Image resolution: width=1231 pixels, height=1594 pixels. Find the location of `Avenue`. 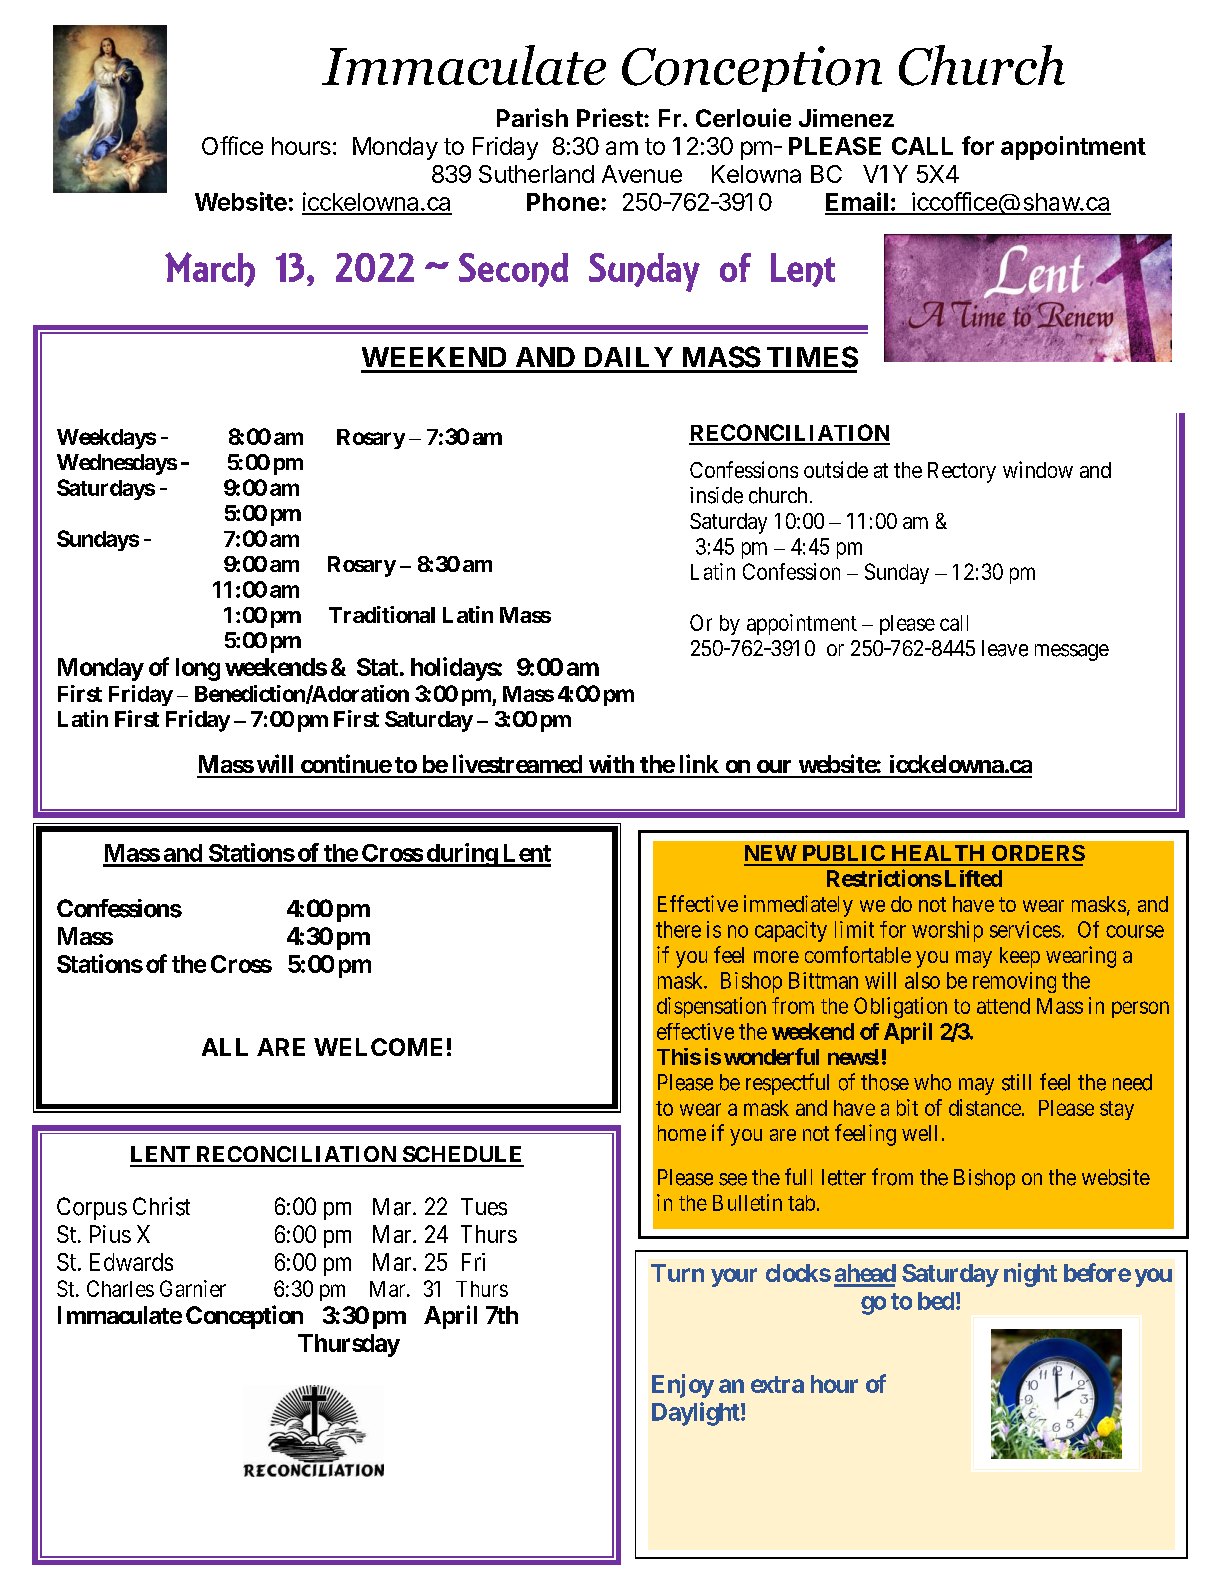

Avenue is located at coordinates (642, 174).
